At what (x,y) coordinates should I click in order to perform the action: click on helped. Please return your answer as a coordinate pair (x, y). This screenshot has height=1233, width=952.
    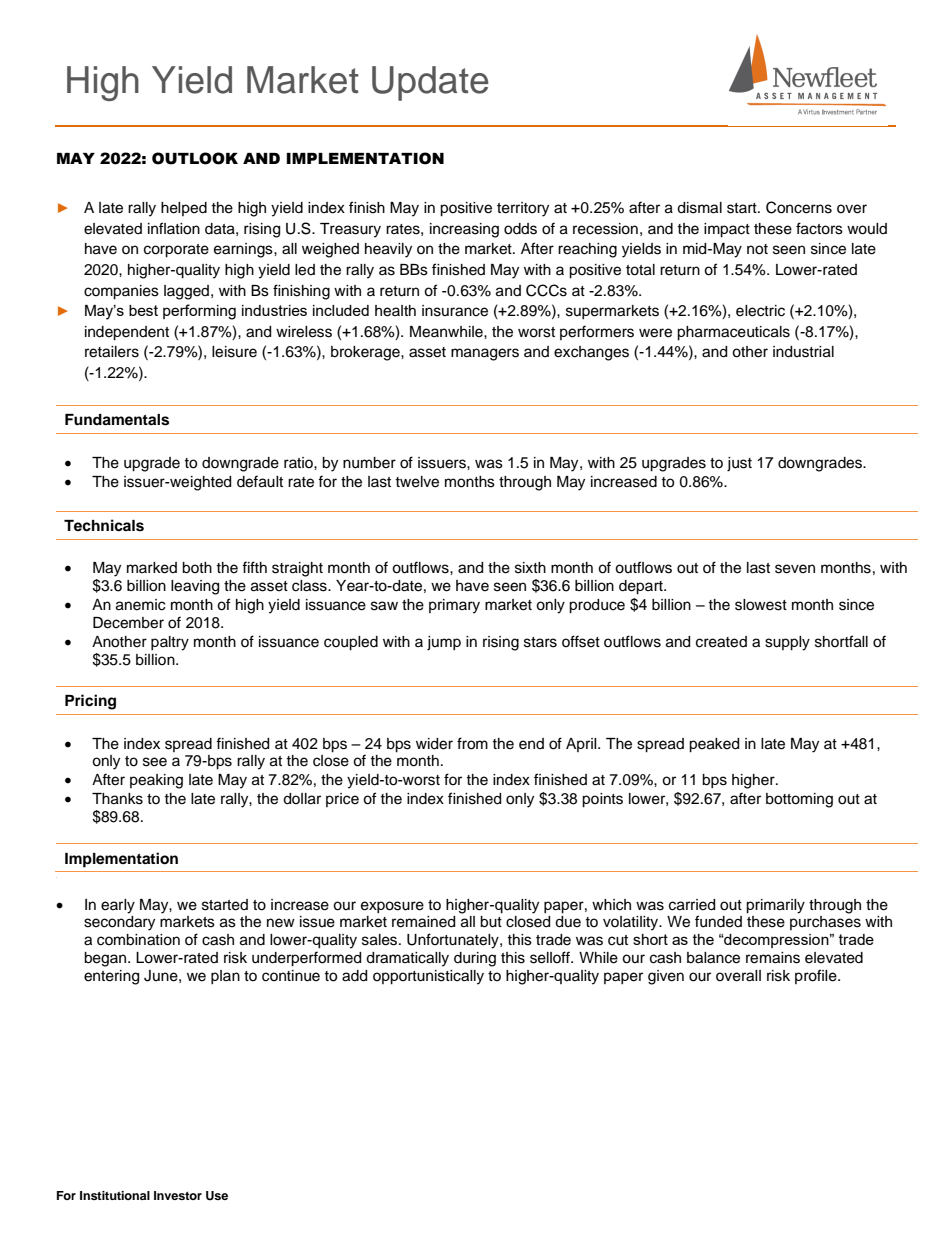
    Looking at the image, I should click on (184, 209).
